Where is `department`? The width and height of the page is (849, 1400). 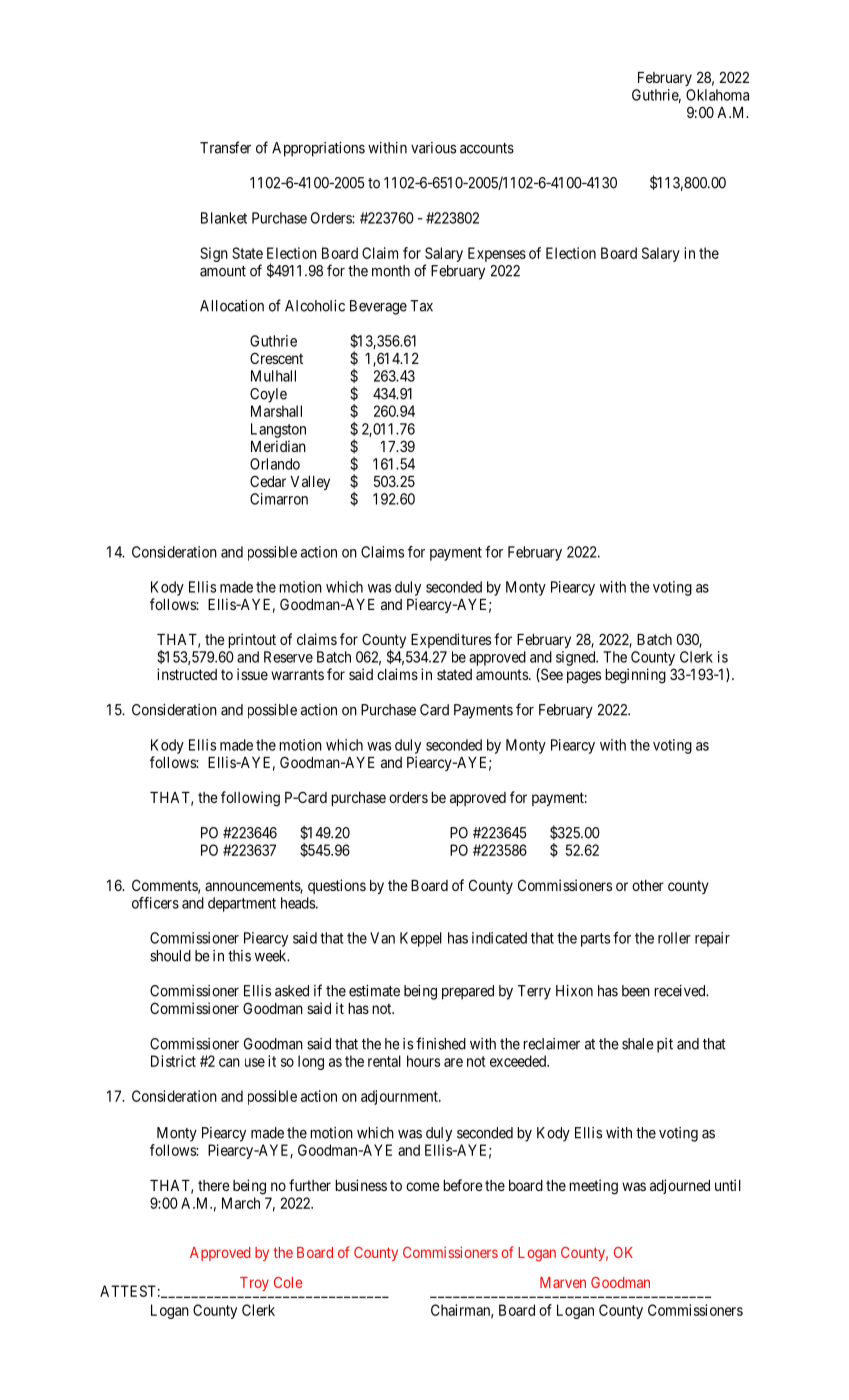 department is located at coordinates (242, 904).
